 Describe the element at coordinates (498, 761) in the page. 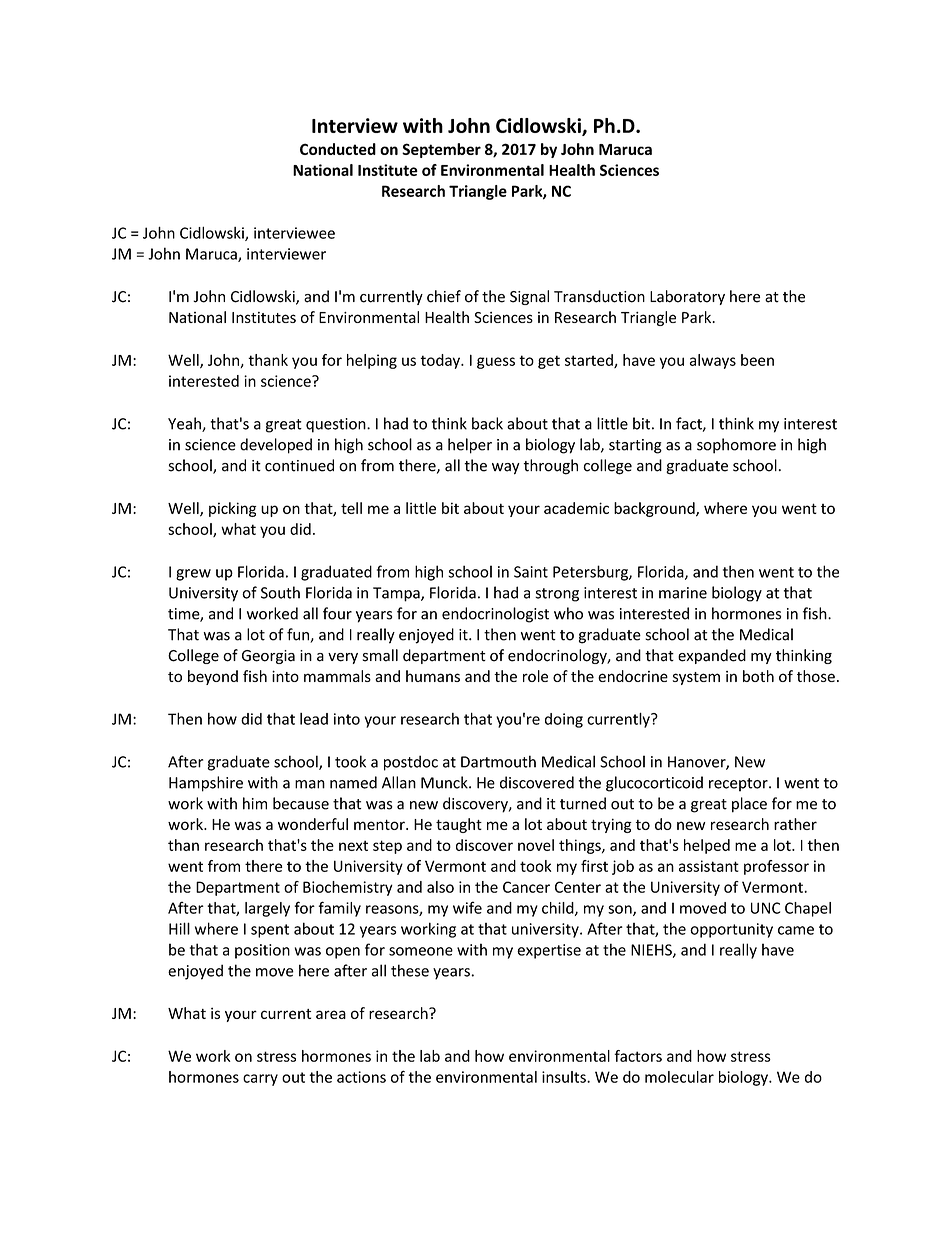

I see `Dartmouth` at that location.
